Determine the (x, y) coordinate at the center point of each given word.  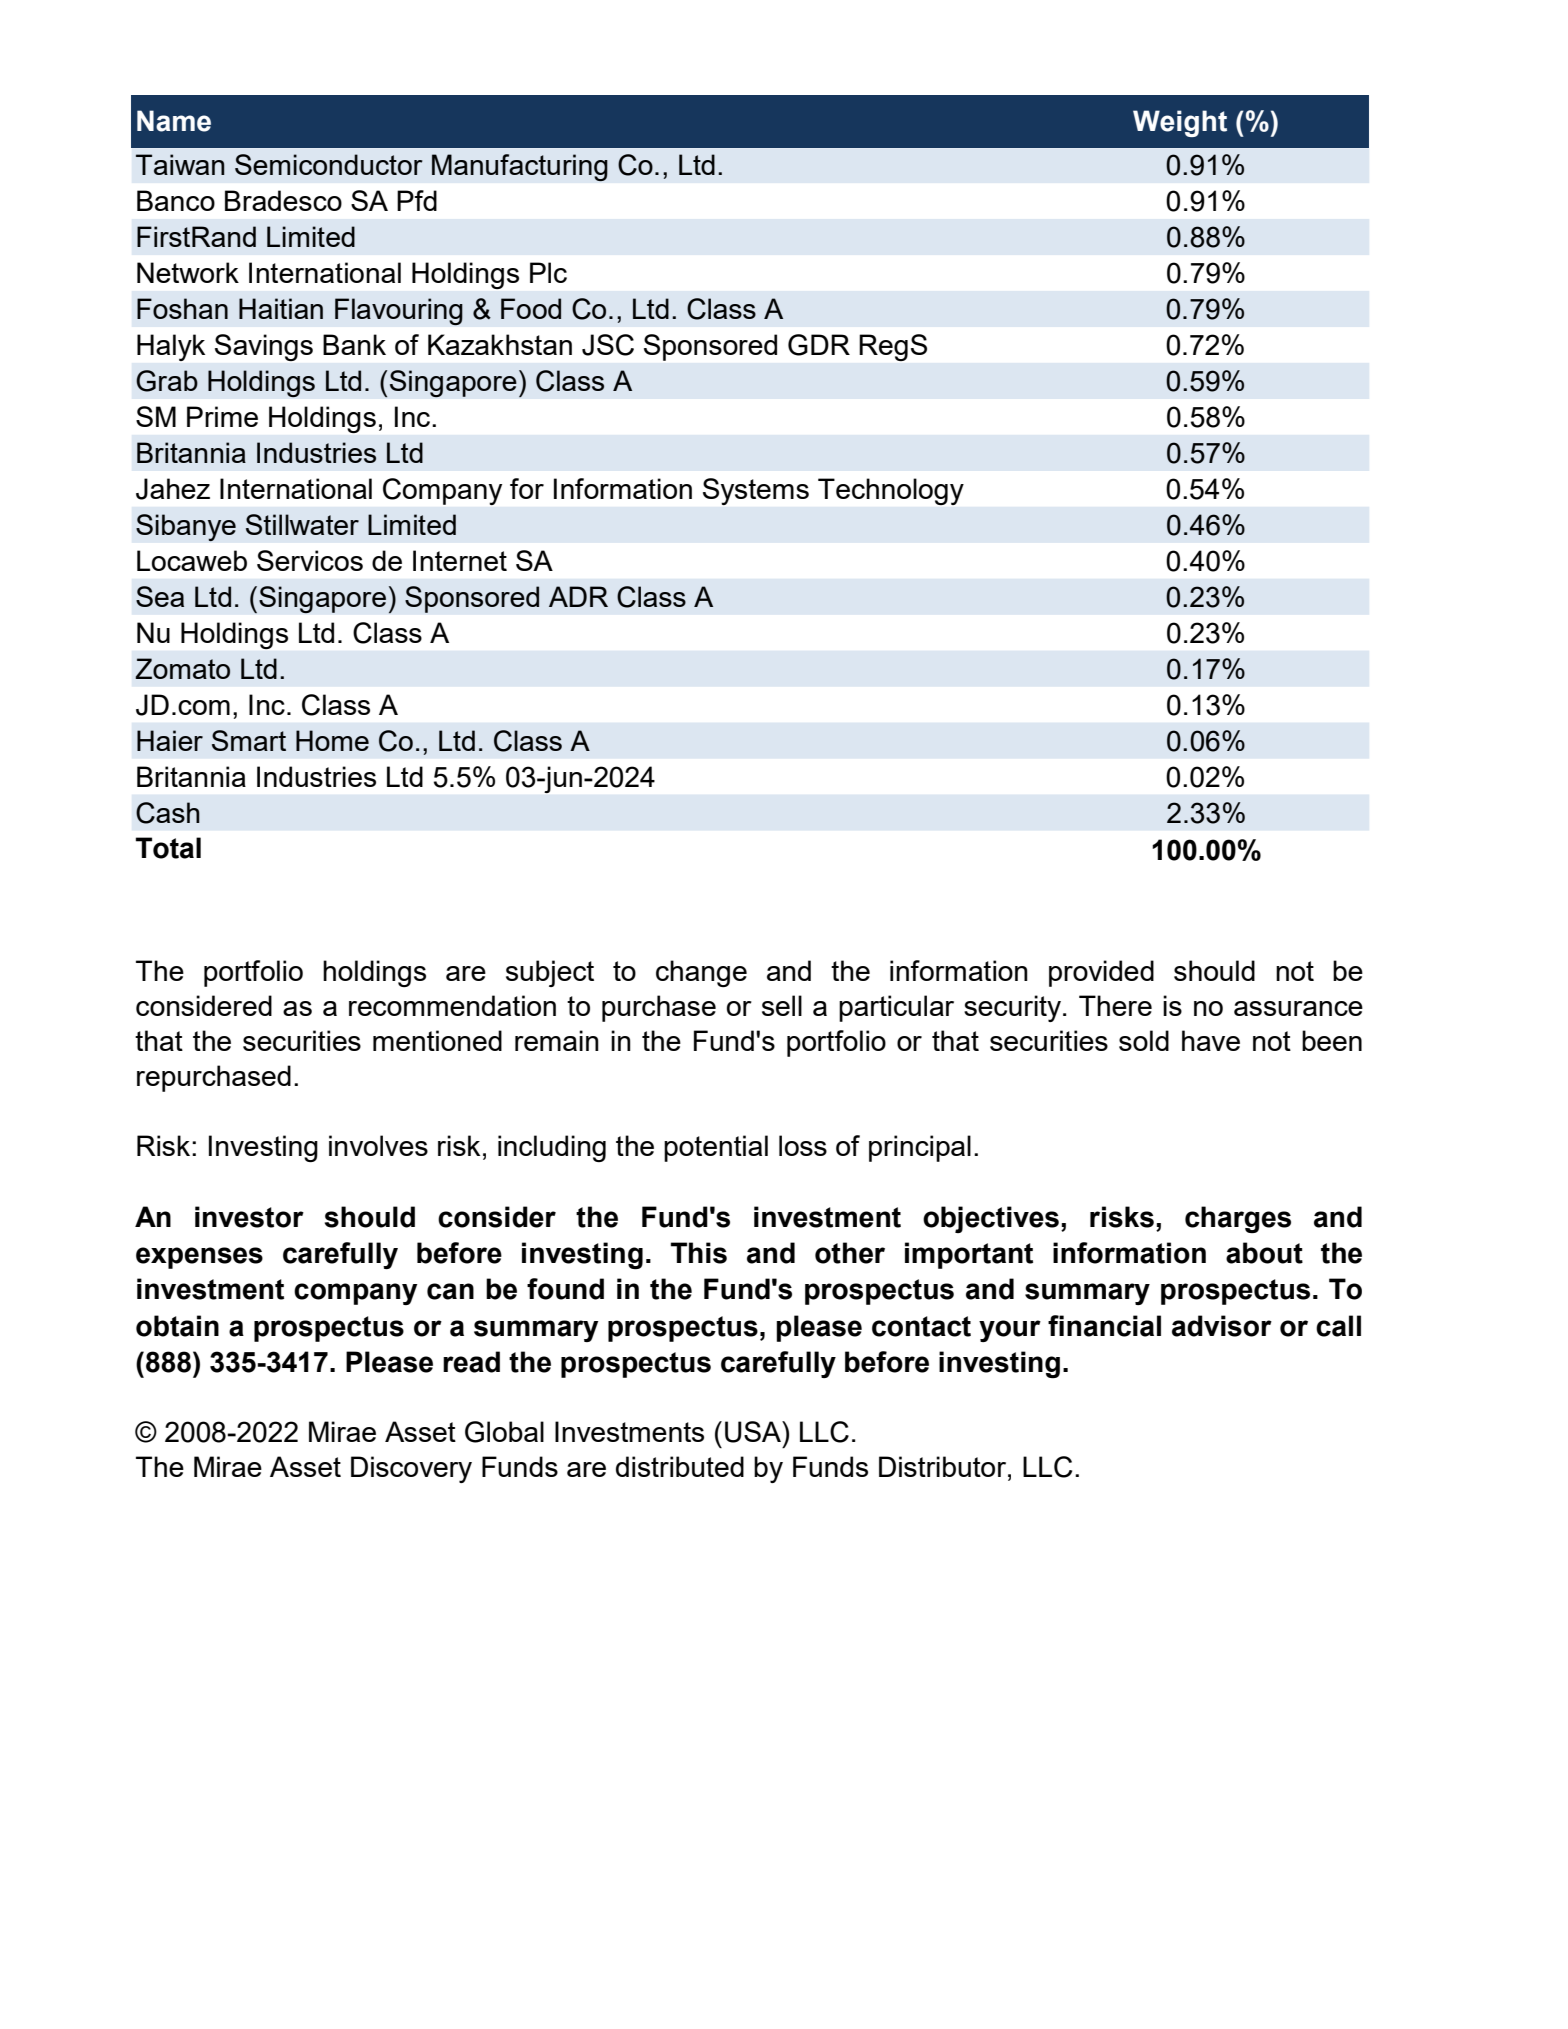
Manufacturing (520, 168)
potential (716, 1148)
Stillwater (302, 524)
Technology (891, 491)
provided (1101, 973)
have (1211, 1040)
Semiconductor (329, 164)
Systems (756, 491)
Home (332, 740)
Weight (1180, 123)
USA (754, 1432)
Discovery (411, 1469)
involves (378, 1145)
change (701, 973)
